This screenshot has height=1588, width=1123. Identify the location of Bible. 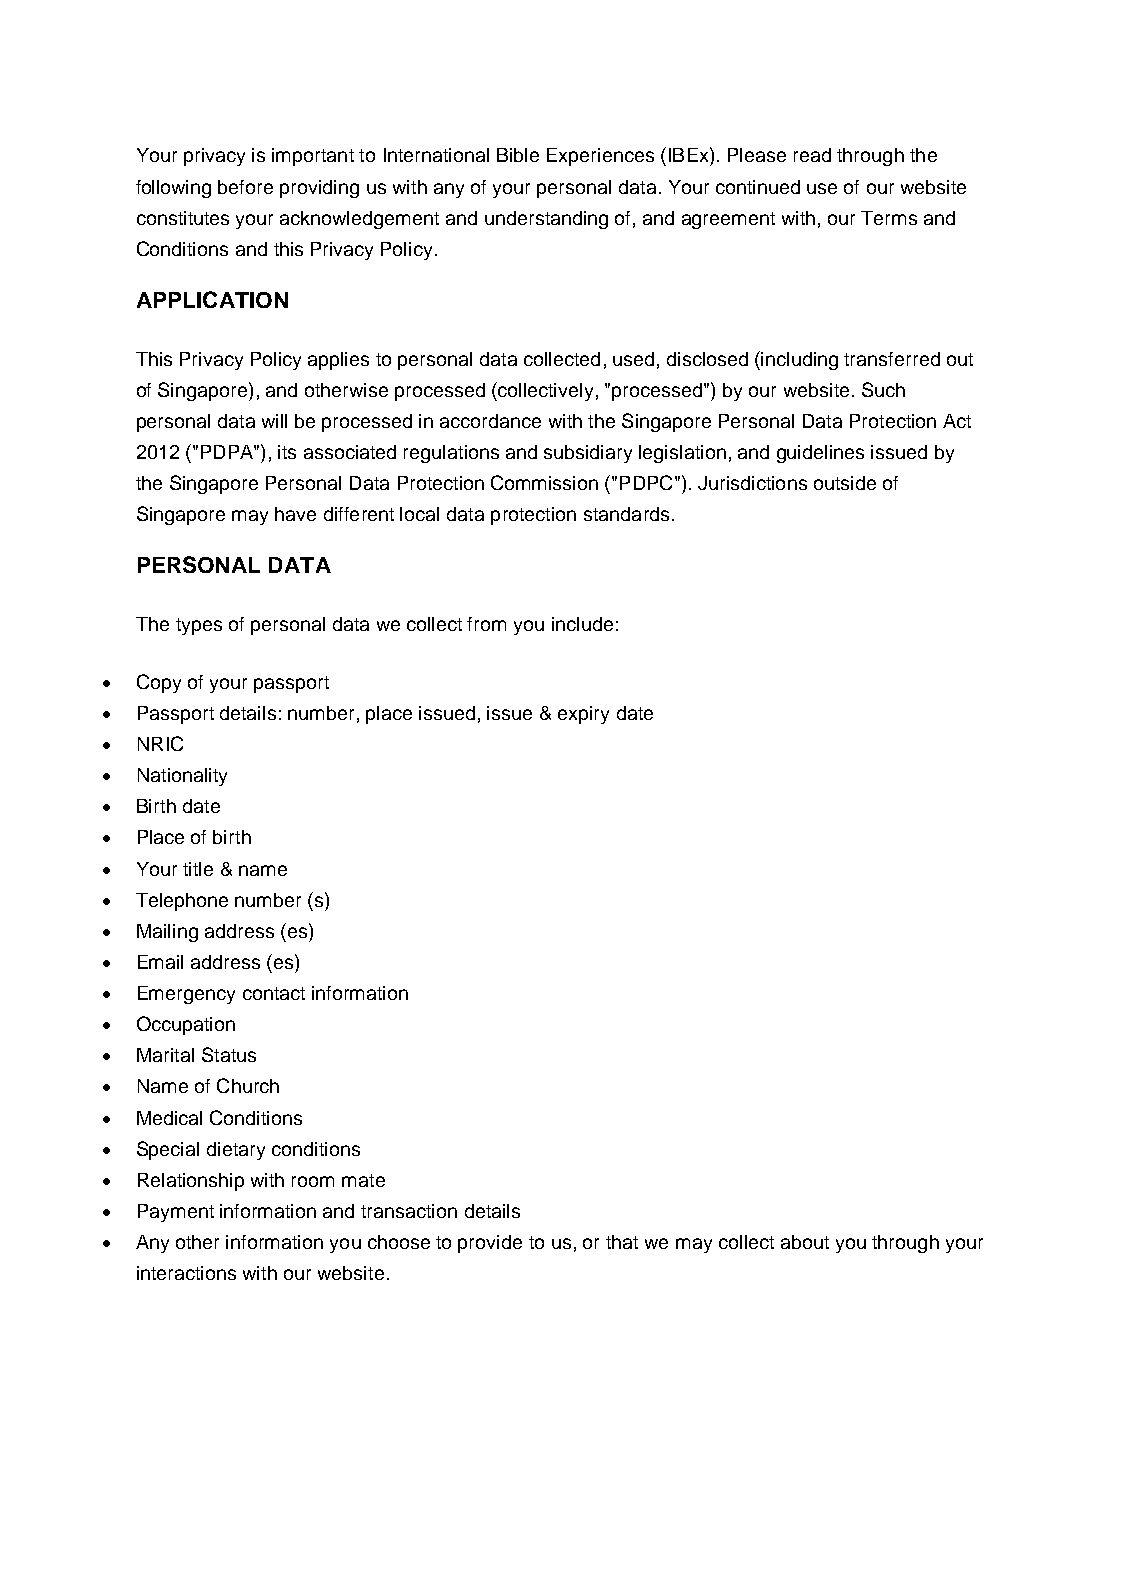
(518, 155).
